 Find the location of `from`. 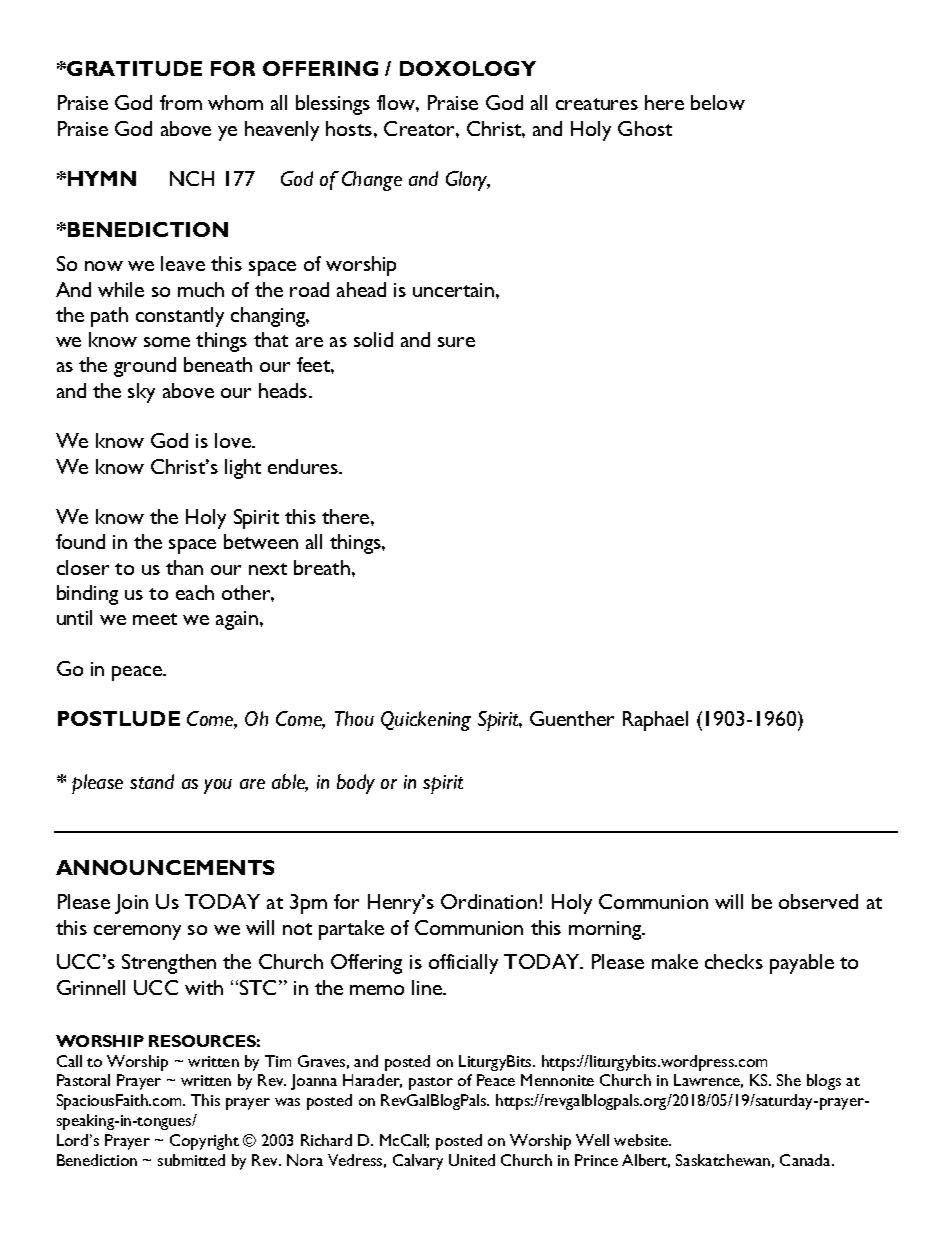

from is located at coordinates (181, 102).
